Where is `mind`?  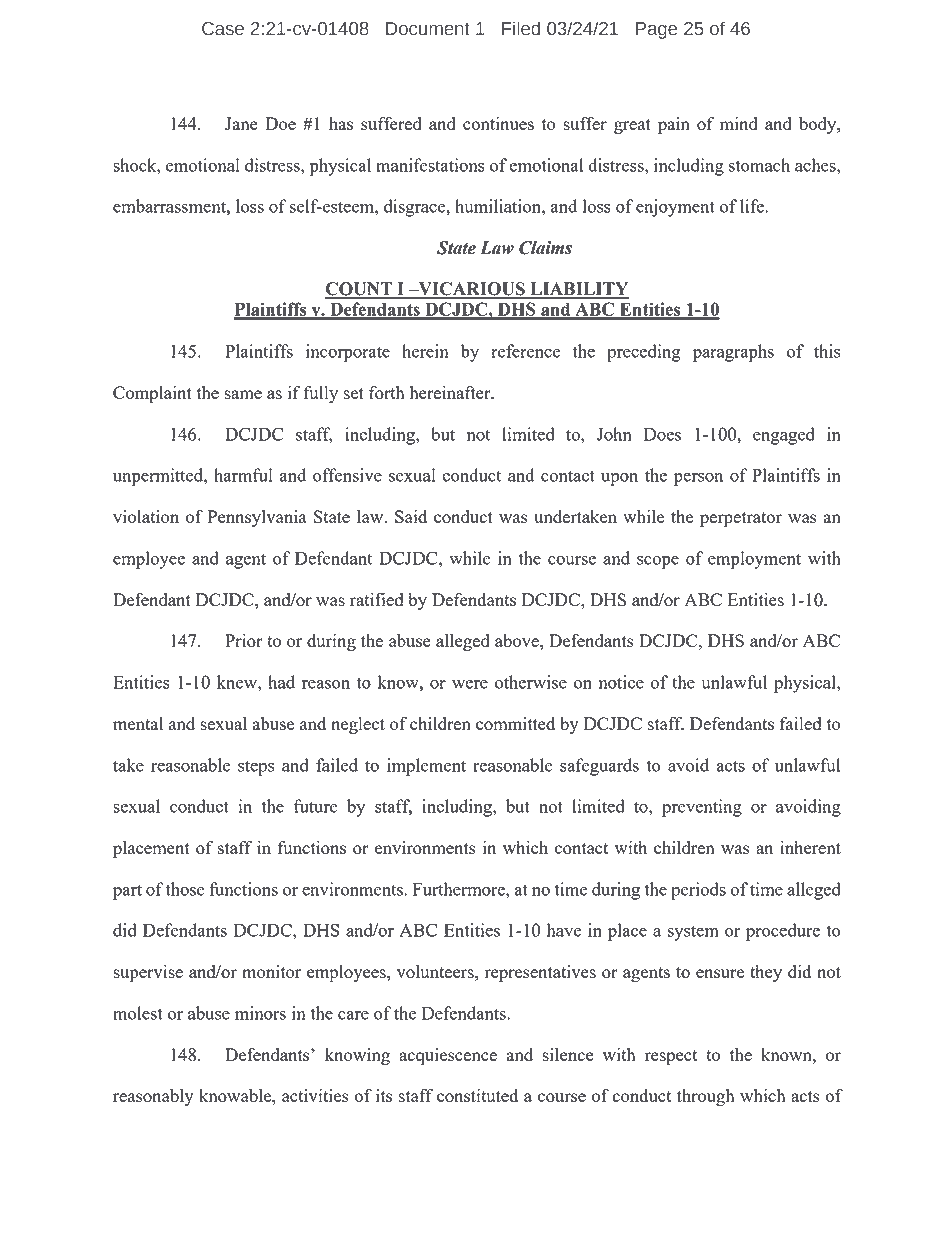
mind is located at coordinates (739, 123).
